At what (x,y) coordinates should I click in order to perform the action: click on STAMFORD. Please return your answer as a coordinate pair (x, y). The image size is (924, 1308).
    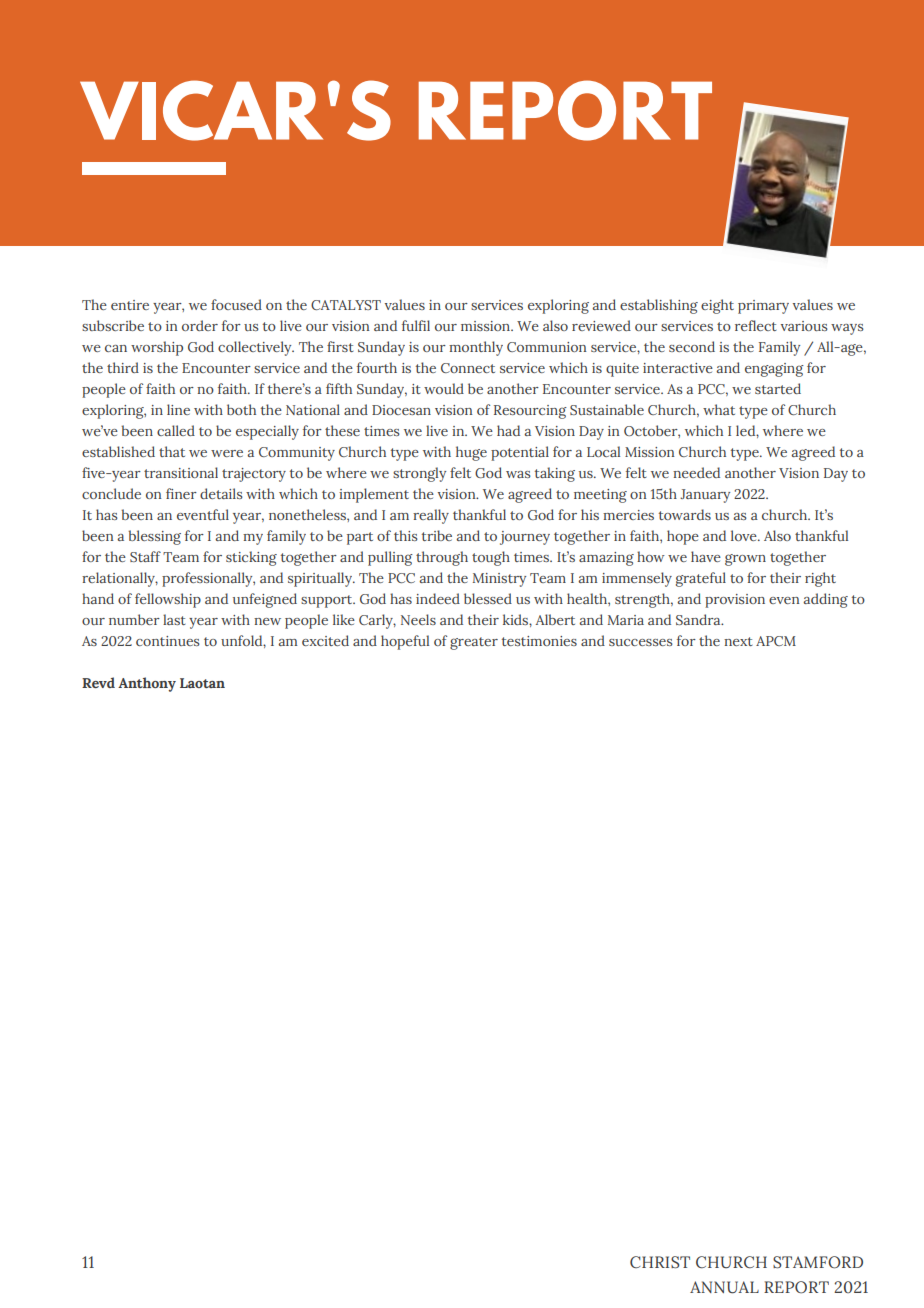
    Looking at the image, I should click on (818, 1262).
